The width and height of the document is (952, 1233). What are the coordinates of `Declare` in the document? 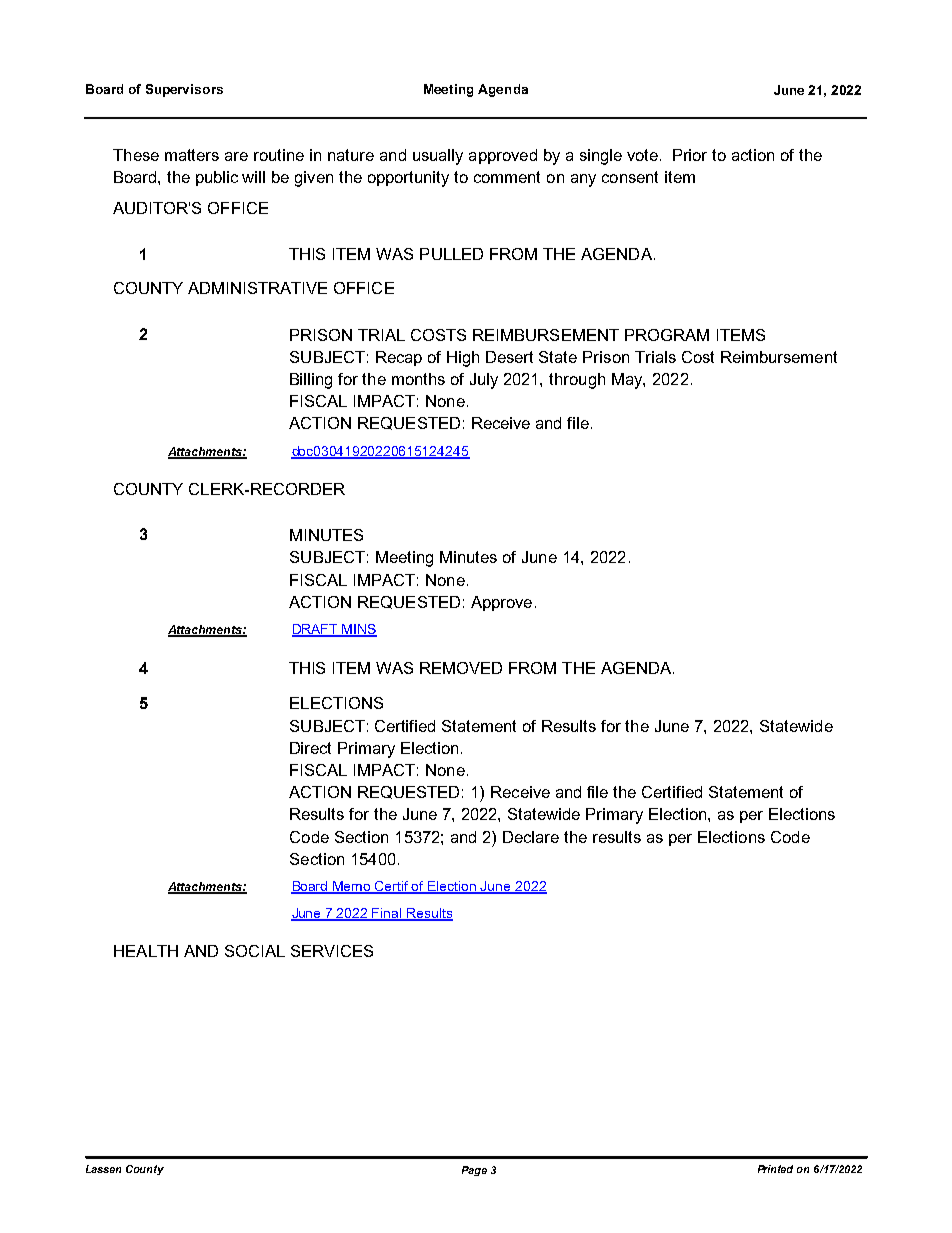 It's located at (531, 837).
